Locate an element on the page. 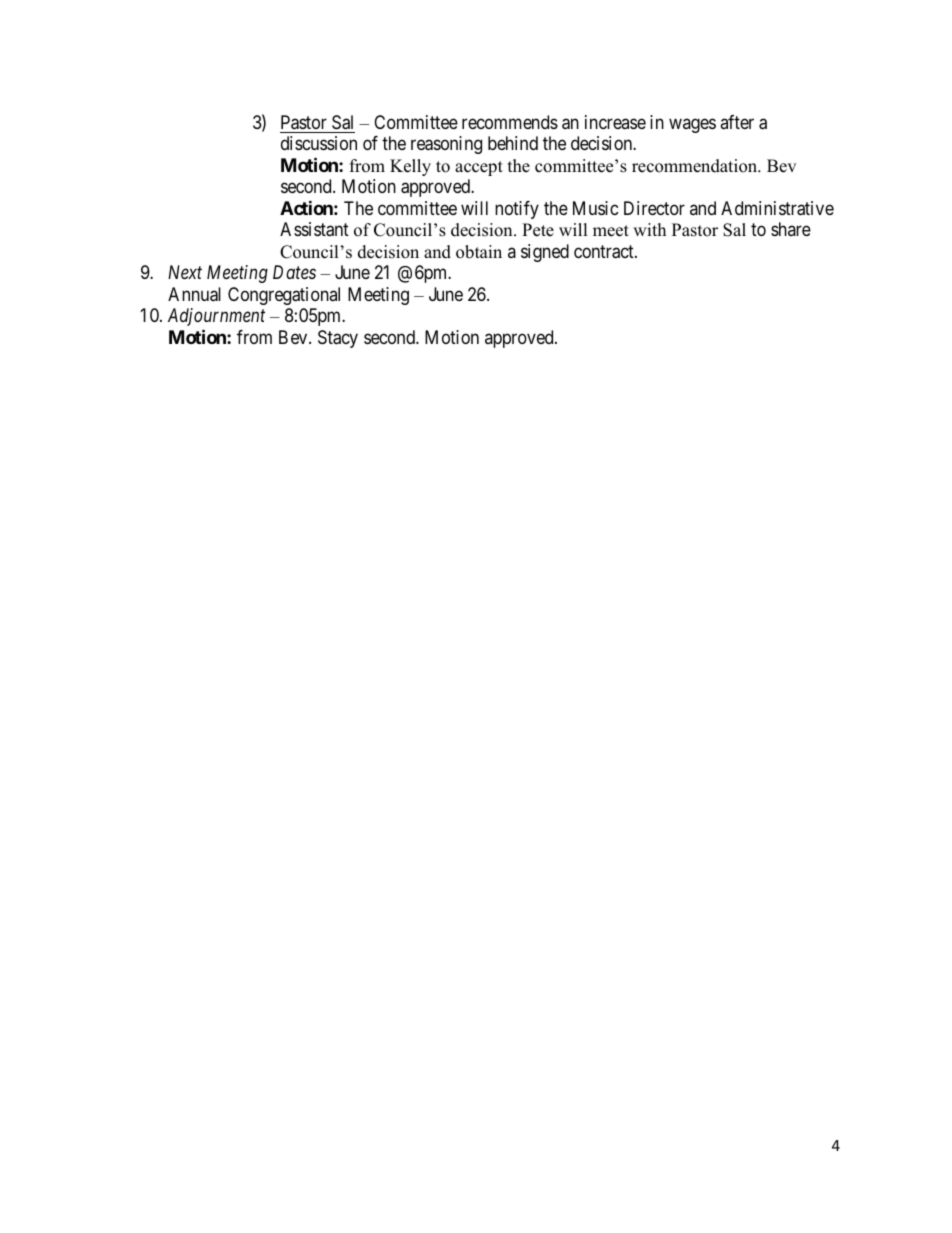 This image has width=952, height=1233. Stacy is located at coordinates (338, 339).
